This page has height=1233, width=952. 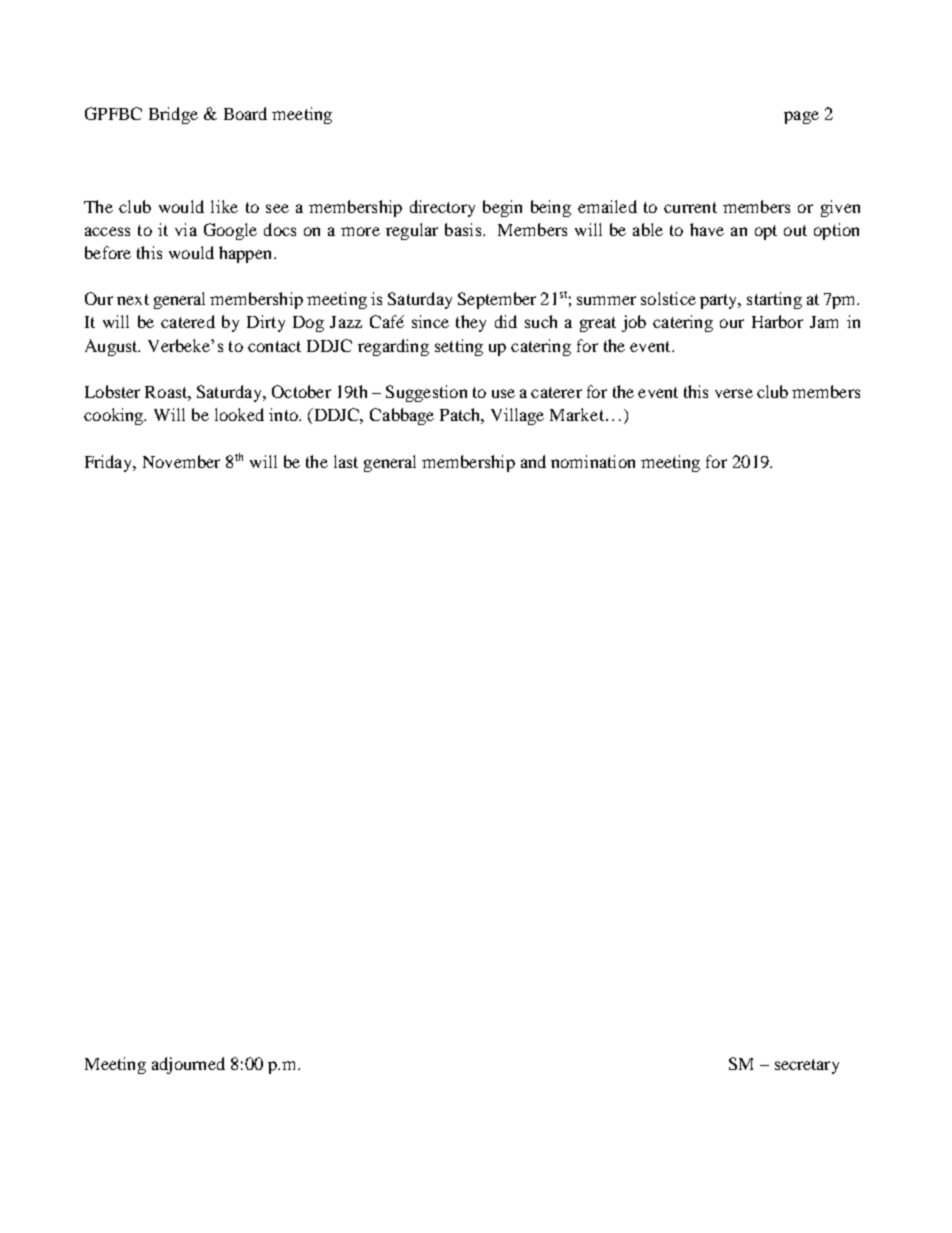 I want to click on nomination, so click(x=593, y=461).
